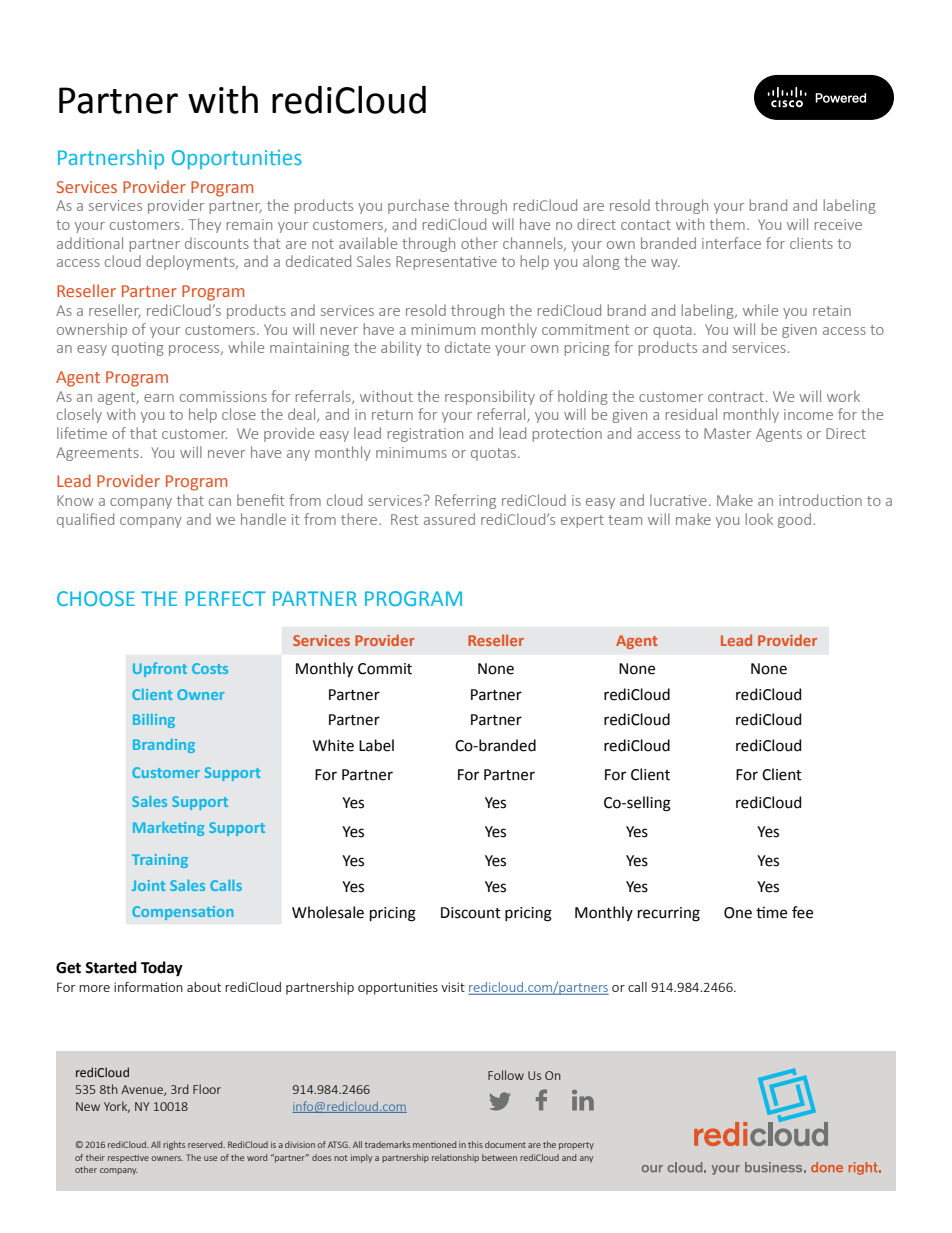 This screenshot has height=1233, width=952. I want to click on Master, so click(727, 433).
